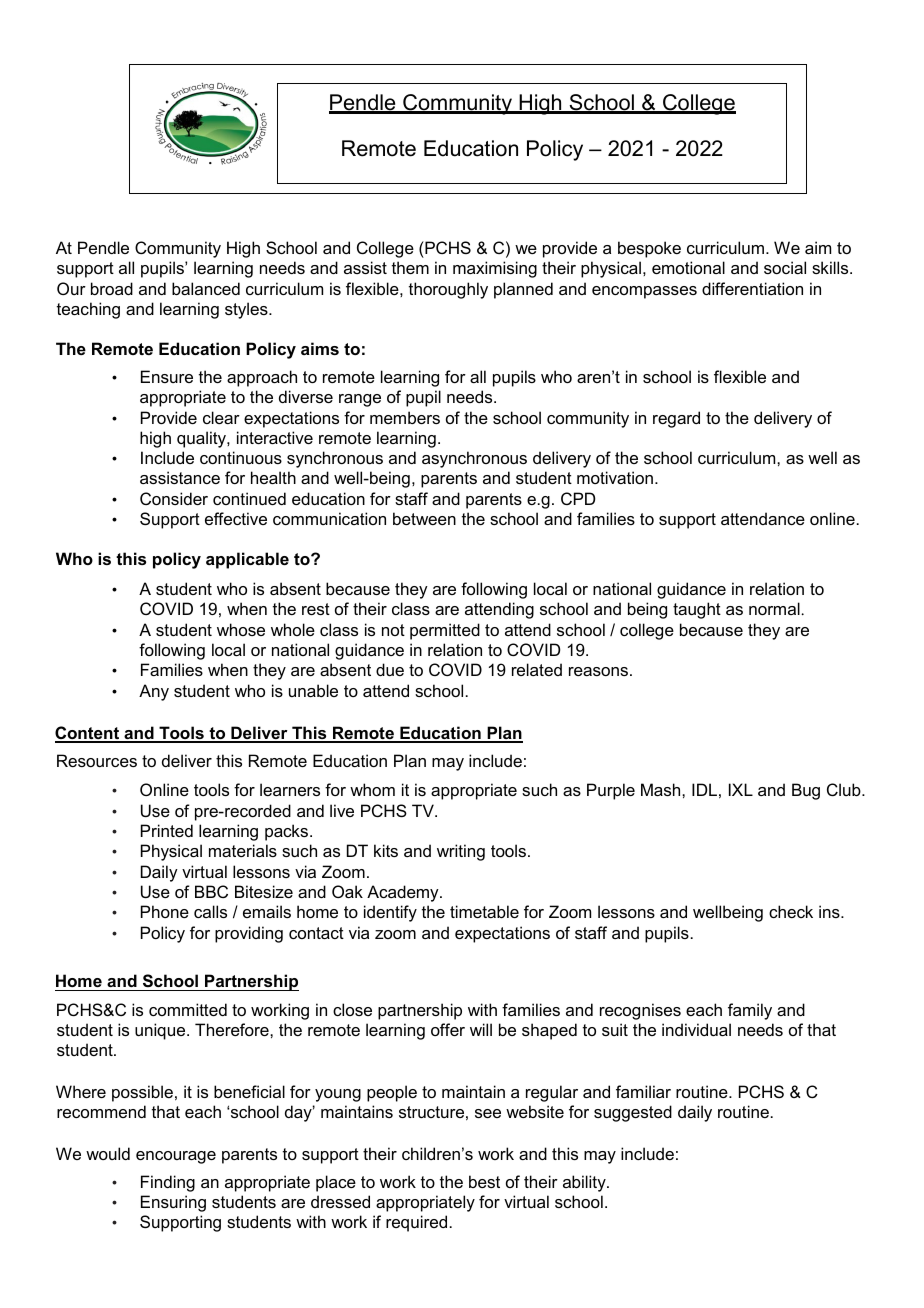 This screenshot has width=924, height=1308. I want to click on permitted, so click(445, 631).
